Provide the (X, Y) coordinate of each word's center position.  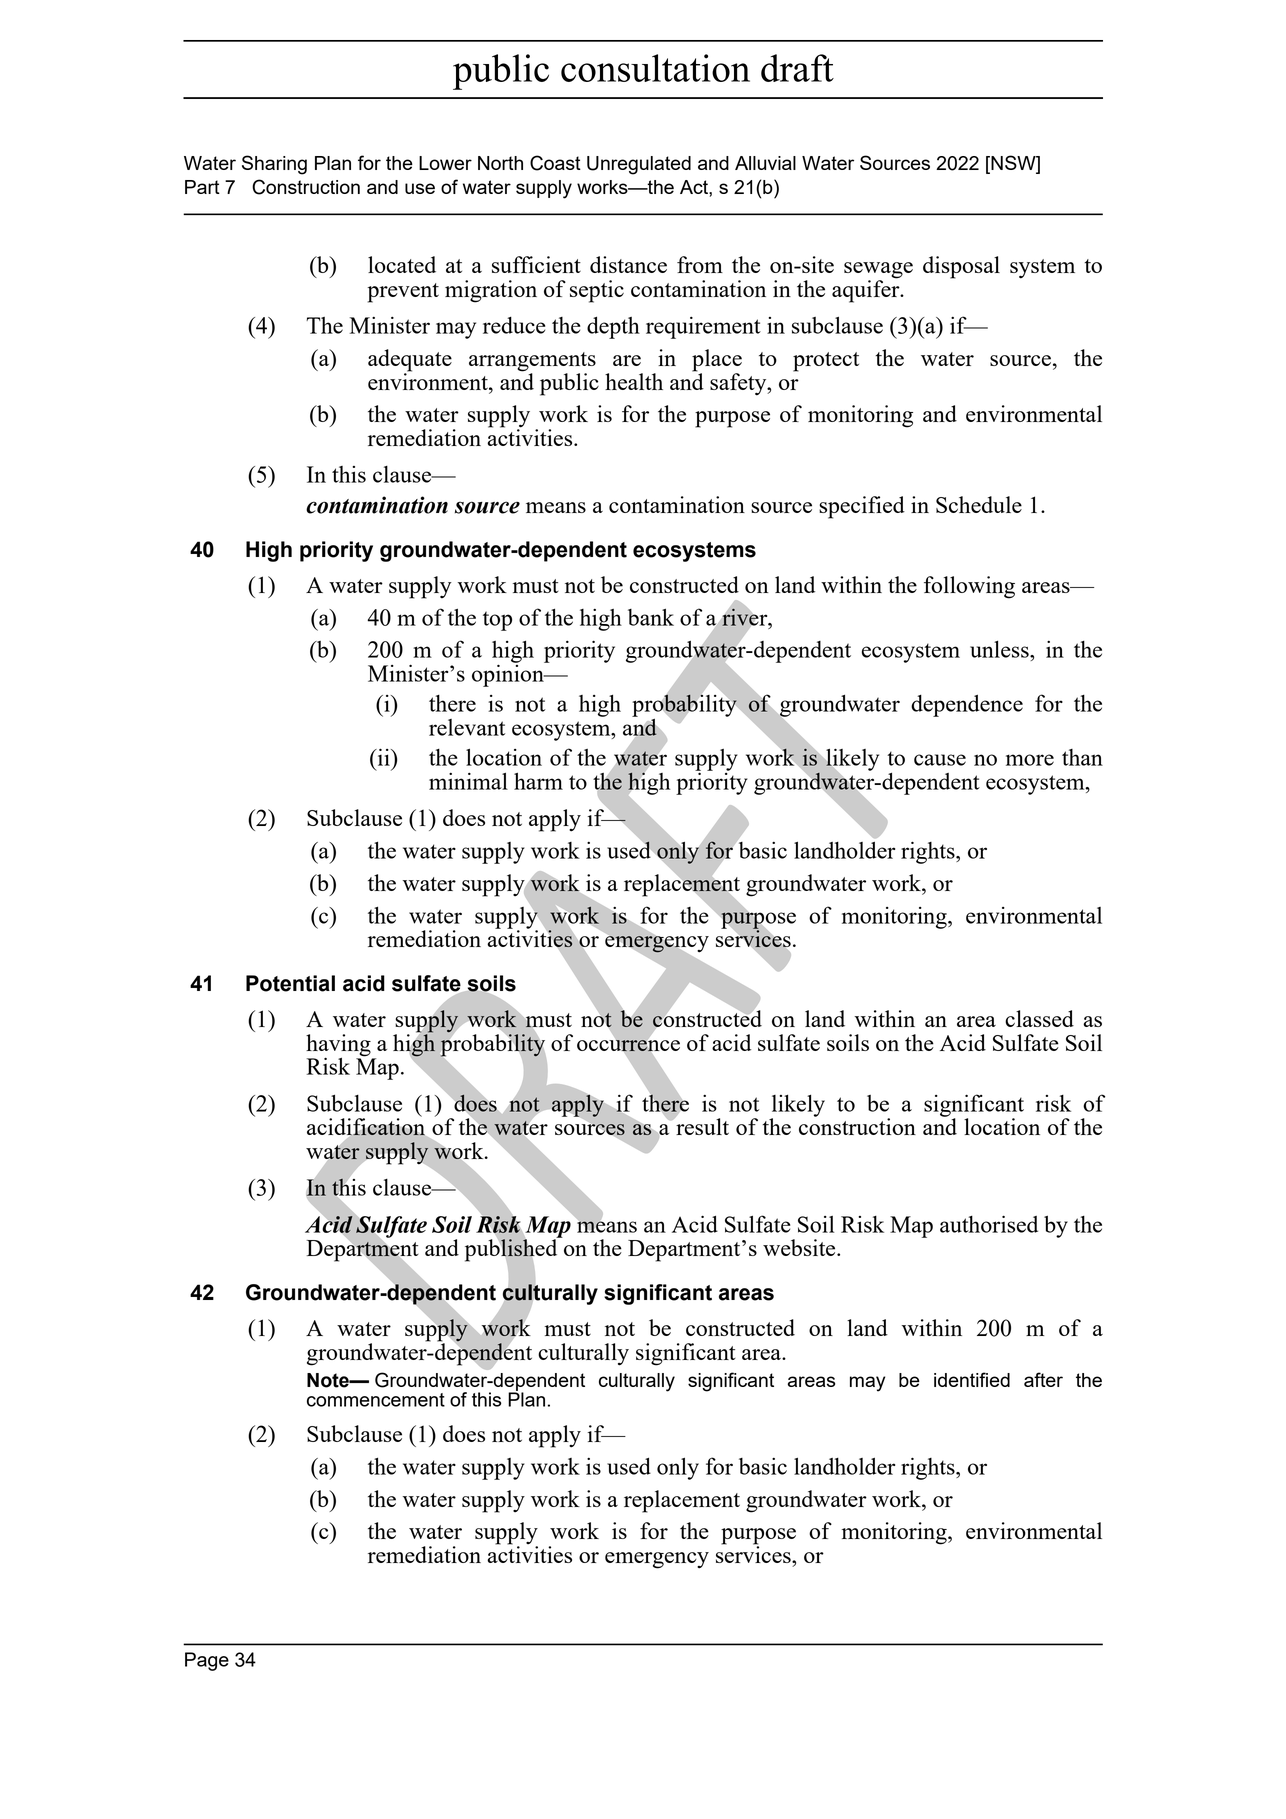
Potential (290, 983)
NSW (1013, 164)
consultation (655, 68)
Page (207, 1661)
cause (940, 760)
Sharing (274, 165)
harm (538, 781)
